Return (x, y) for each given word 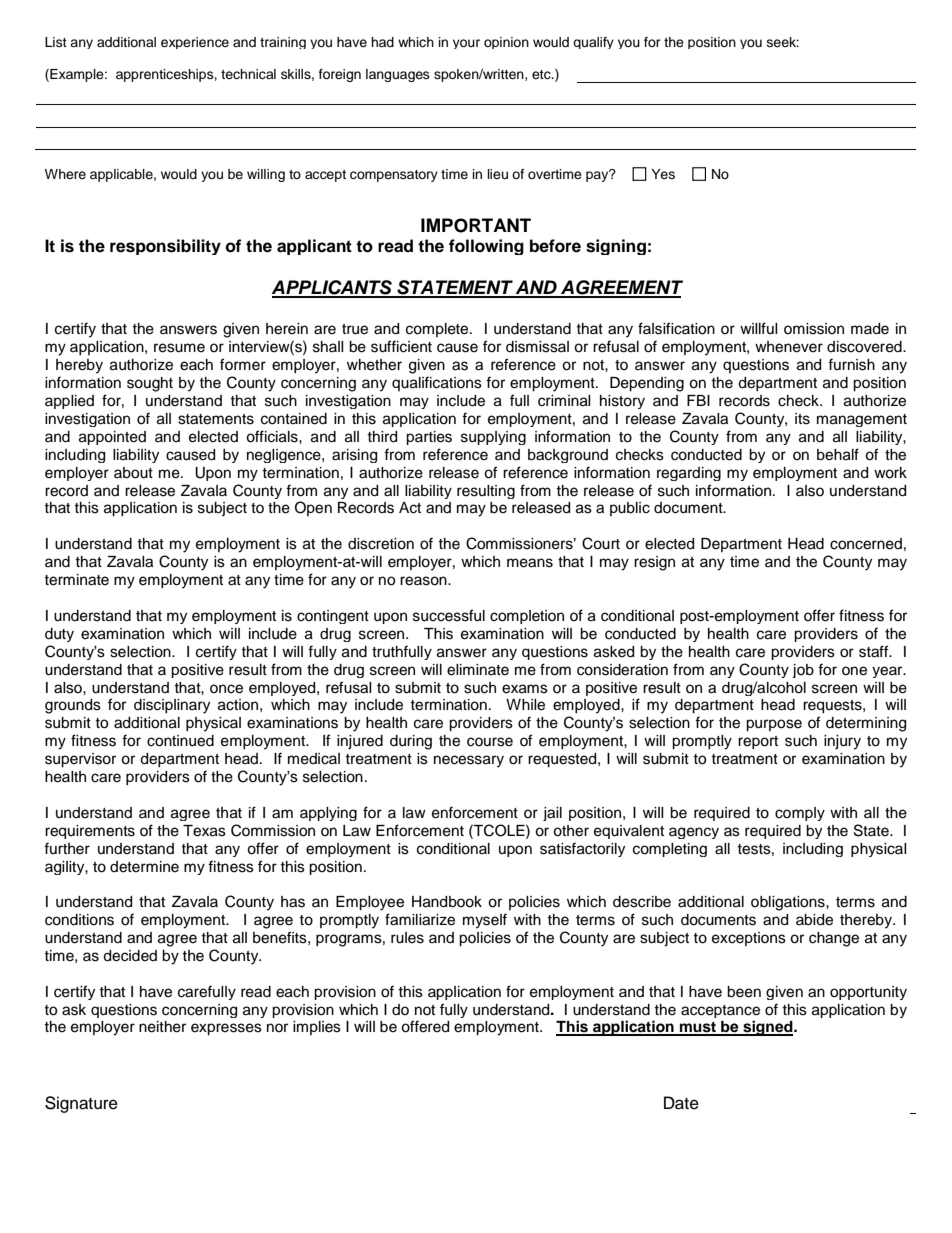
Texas (204, 831)
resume (179, 348)
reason (424, 581)
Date (681, 1103)
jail (552, 814)
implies (317, 1028)
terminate (76, 580)
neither (162, 1027)
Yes (663, 174)
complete (438, 330)
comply (800, 814)
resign (654, 563)
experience (195, 43)
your (466, 44)
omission (814, 329)
